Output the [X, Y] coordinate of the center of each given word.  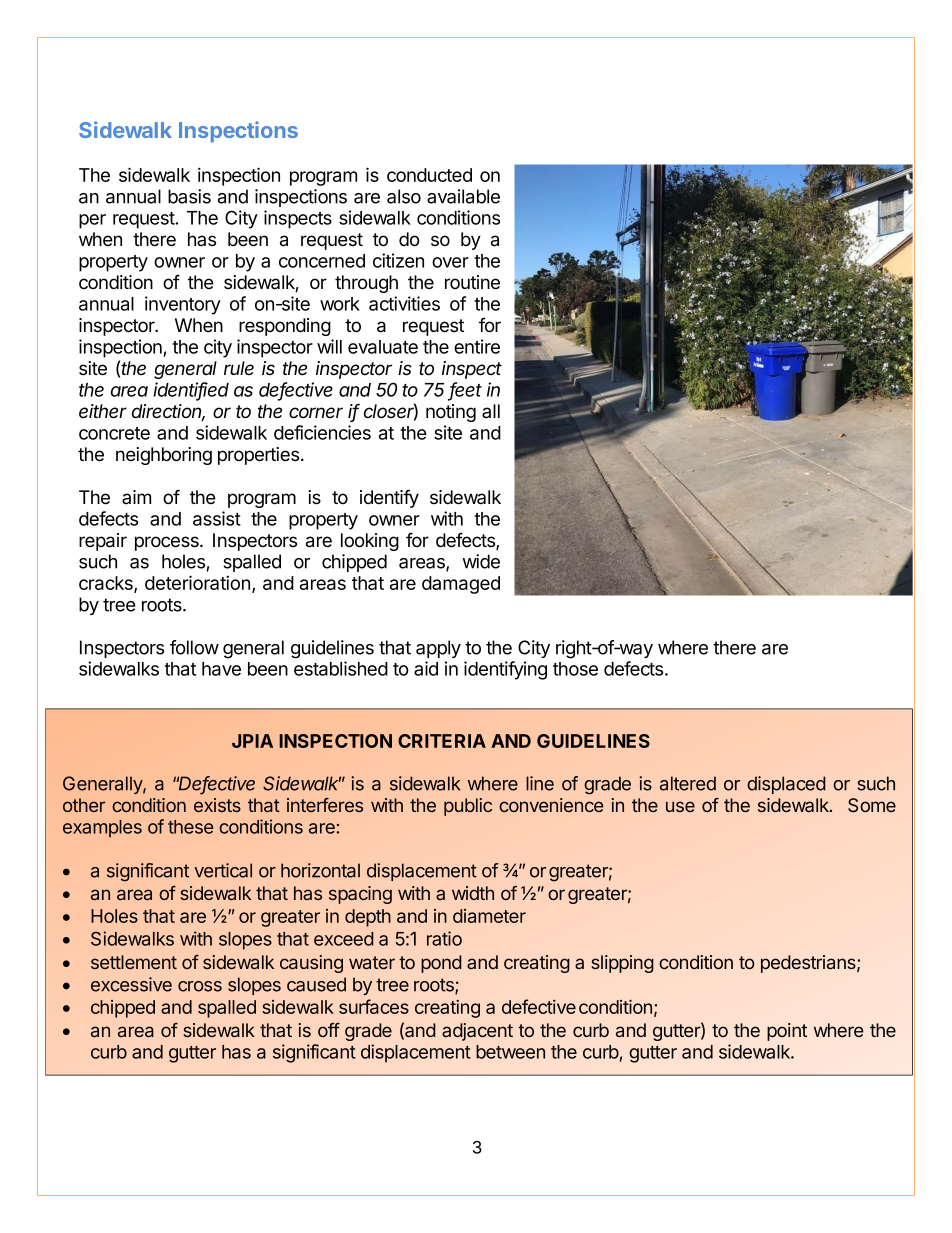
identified [191, 390]
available [463, 196]
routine [472, 282]
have [221, 669]
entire [477, 346]
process [168, 543]
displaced [786, 785]
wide [481, 561]
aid [426, 668]
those [575, 669]
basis [189, 196]
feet [466, 390]
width [473, 893]
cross [200, 986]
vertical [223, 870]
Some [872, 805]
